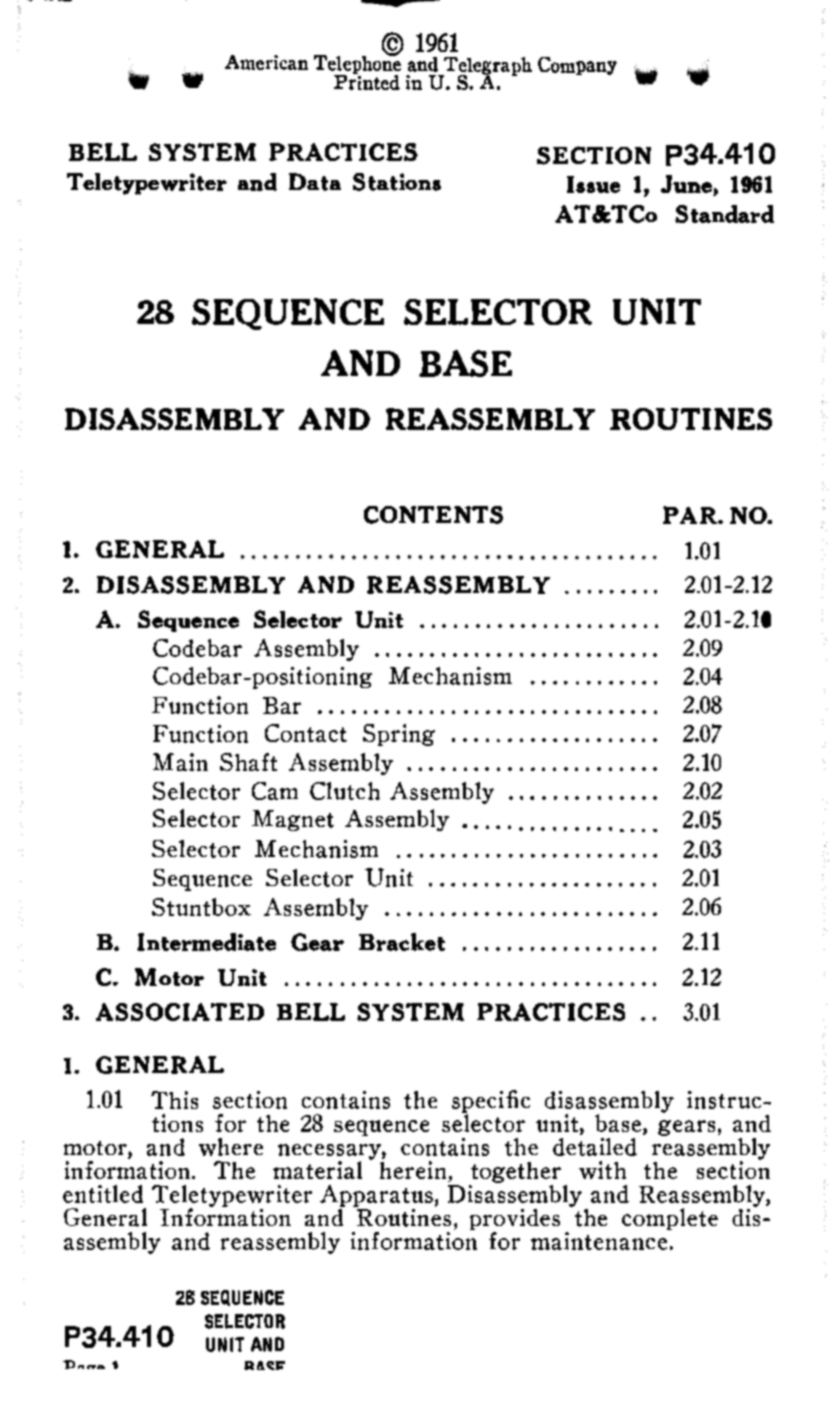 This screenshot has height=1415, width=840. I want to click on where, so click(231, 1147).
